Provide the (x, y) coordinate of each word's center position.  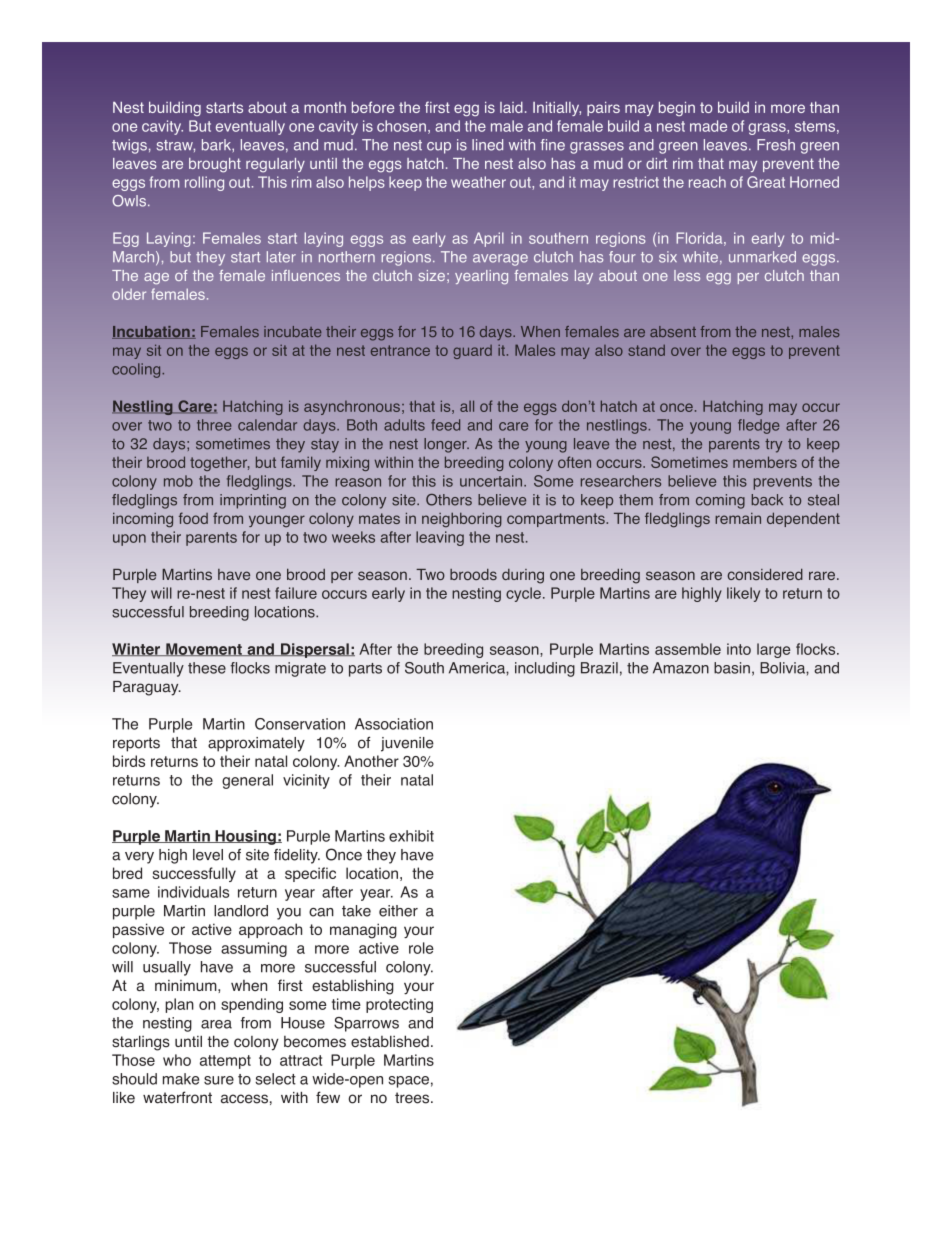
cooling (137, 370)
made (708, 126)
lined (487, 145)
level (208, 855)
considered (765, 574)
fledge (759, 426)
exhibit (411, 836)
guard (472, 352)
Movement (204, 649)
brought (215, 165)
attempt (225, 1062)
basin (732, 668)
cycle (523, 594)
